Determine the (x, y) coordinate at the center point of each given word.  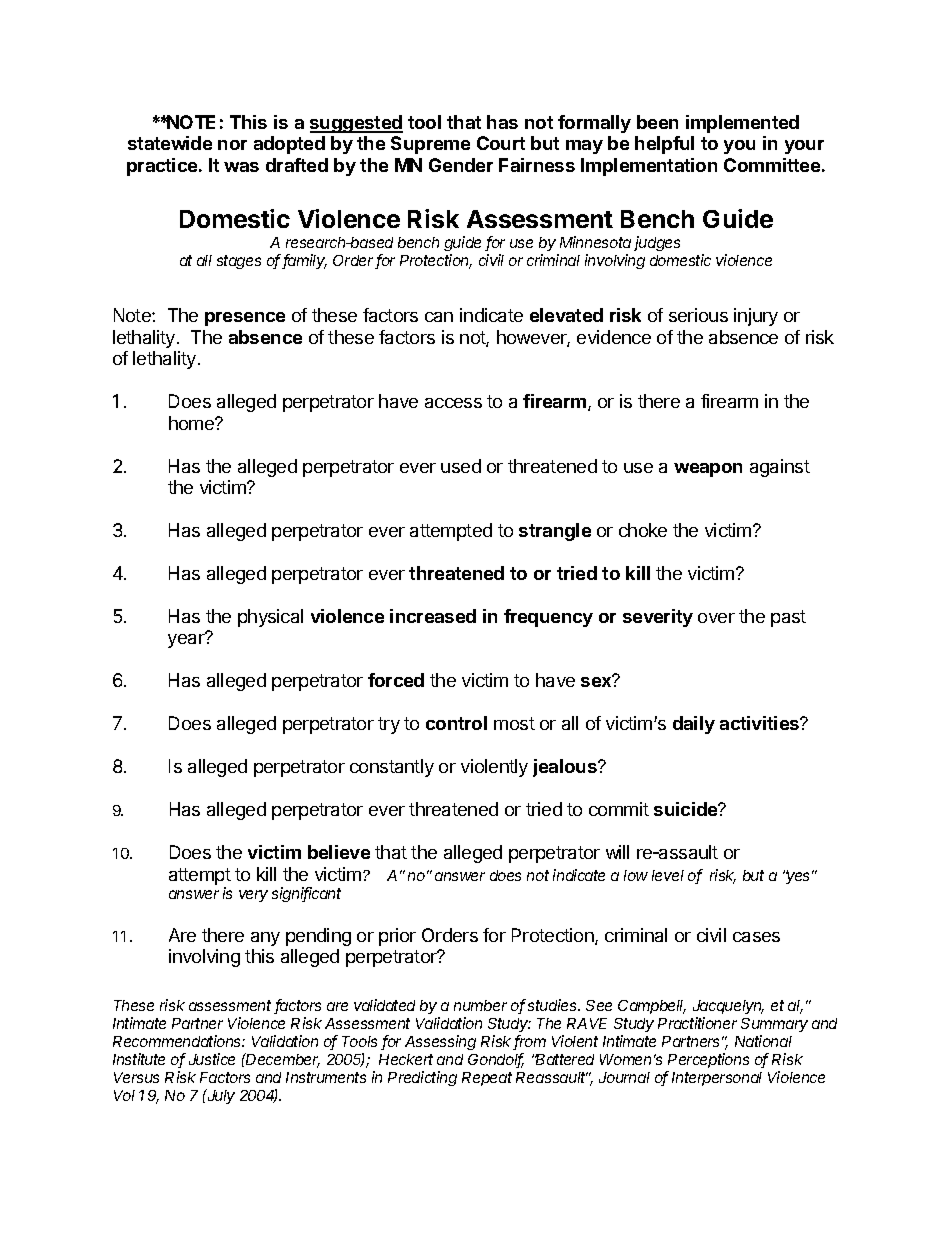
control (456, 723)
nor (232, 145)
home (192, 423)
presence (245, 319)
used (461, 466)
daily (694, 725)
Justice (212, 1059)
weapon (708, 470)
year (187, 640)
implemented (742, 124)
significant (306, 894)
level (668, 875)
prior (397, 937)
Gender (461, 165)
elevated (566, 315)
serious (698, 315)
